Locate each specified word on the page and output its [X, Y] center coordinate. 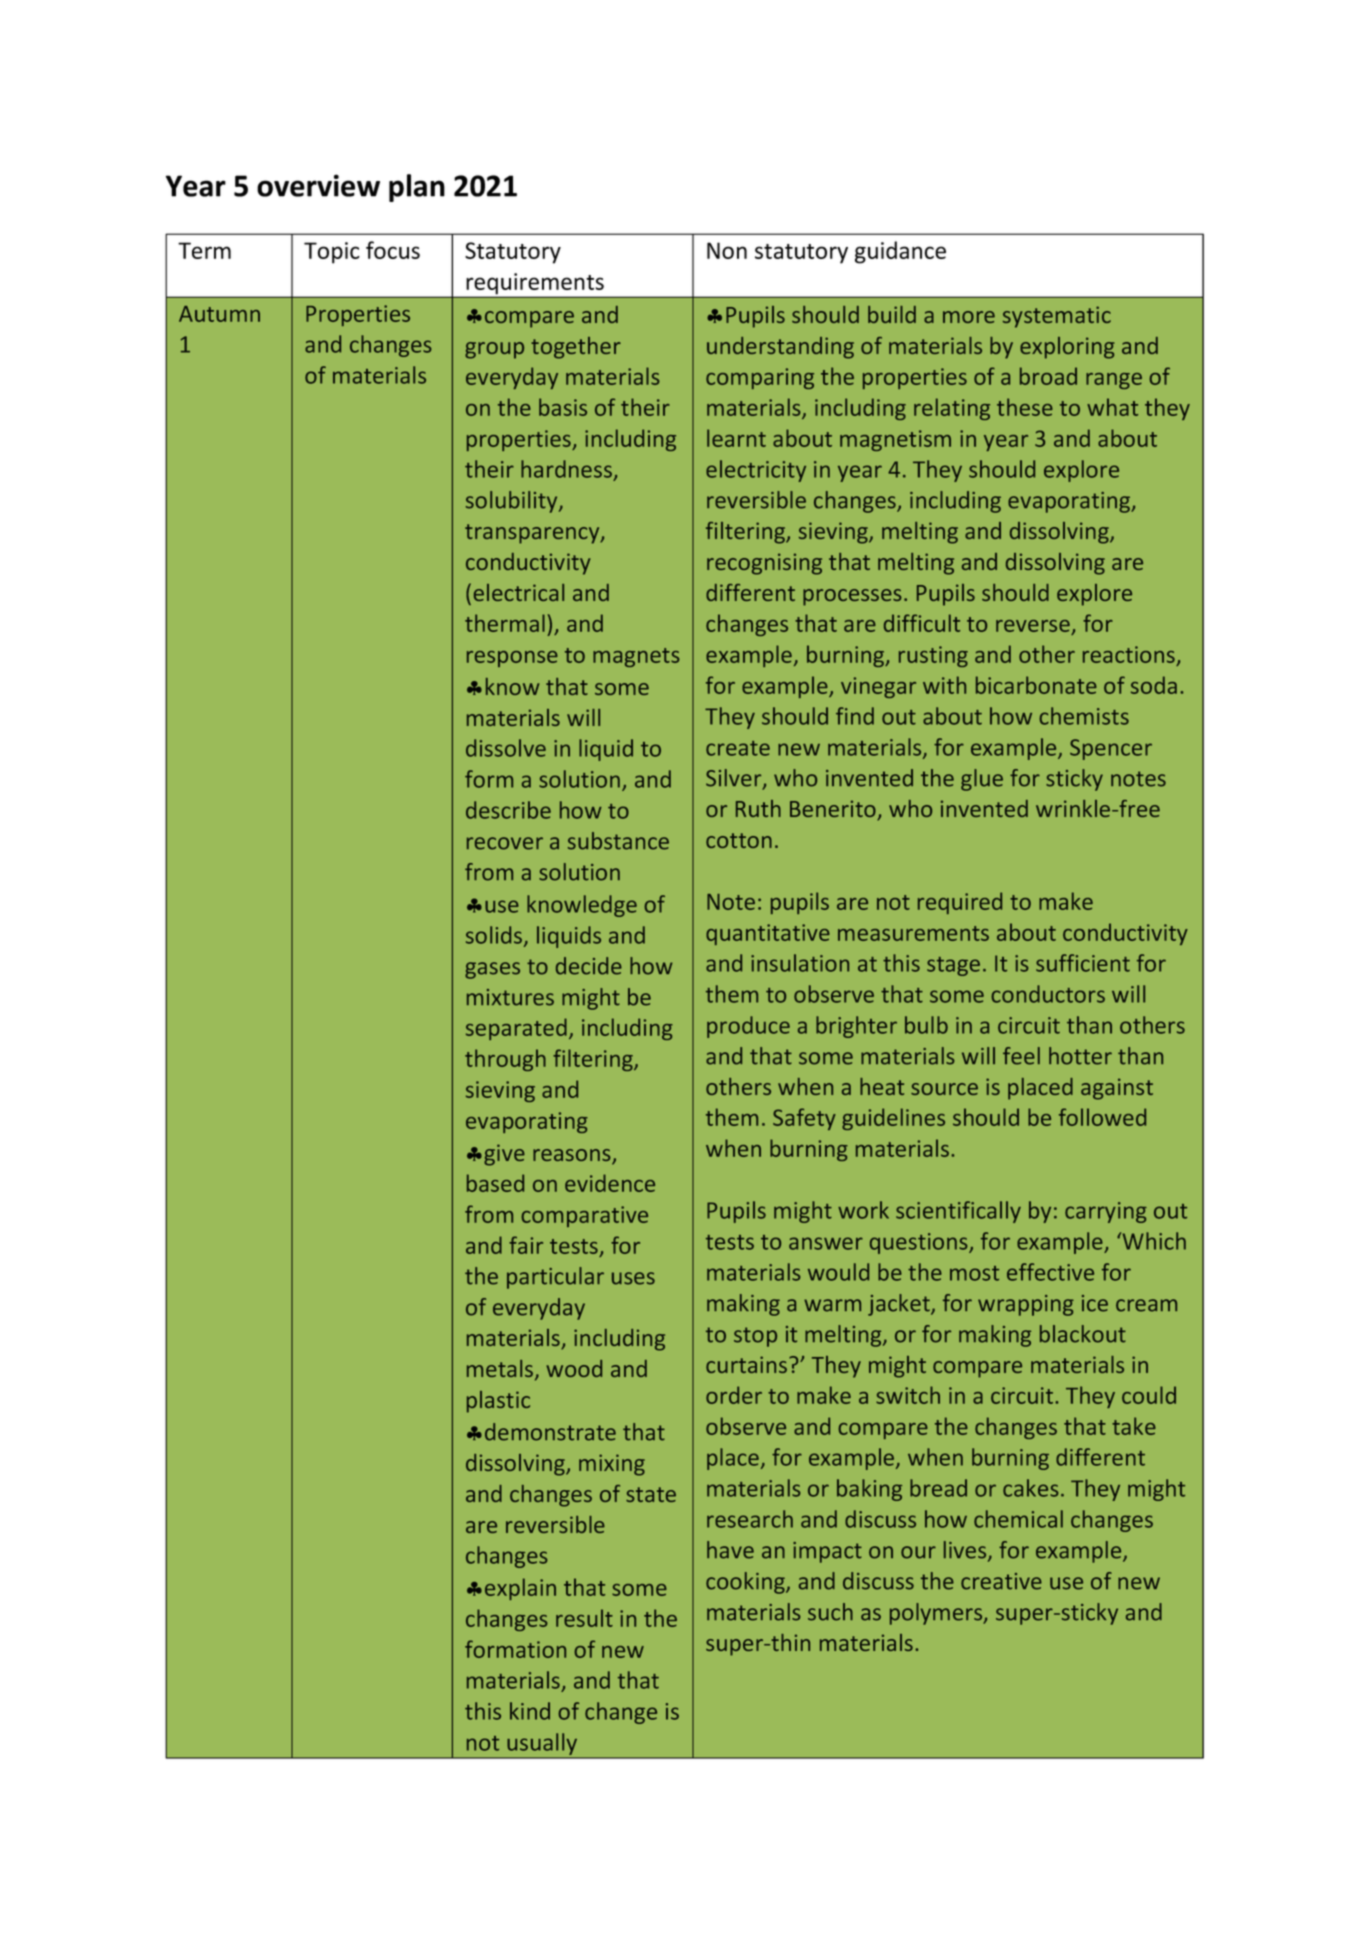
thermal [505, 623]
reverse [1034, 627]
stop [755, 1337]
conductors [1048, 994]
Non [727, 250]
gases [492, 970]
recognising [764, 564]
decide [589, 966]
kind [530, 1711]
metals [501, 1370]
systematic [1057, 317]
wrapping [1026, 1305]
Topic [332, 253]
